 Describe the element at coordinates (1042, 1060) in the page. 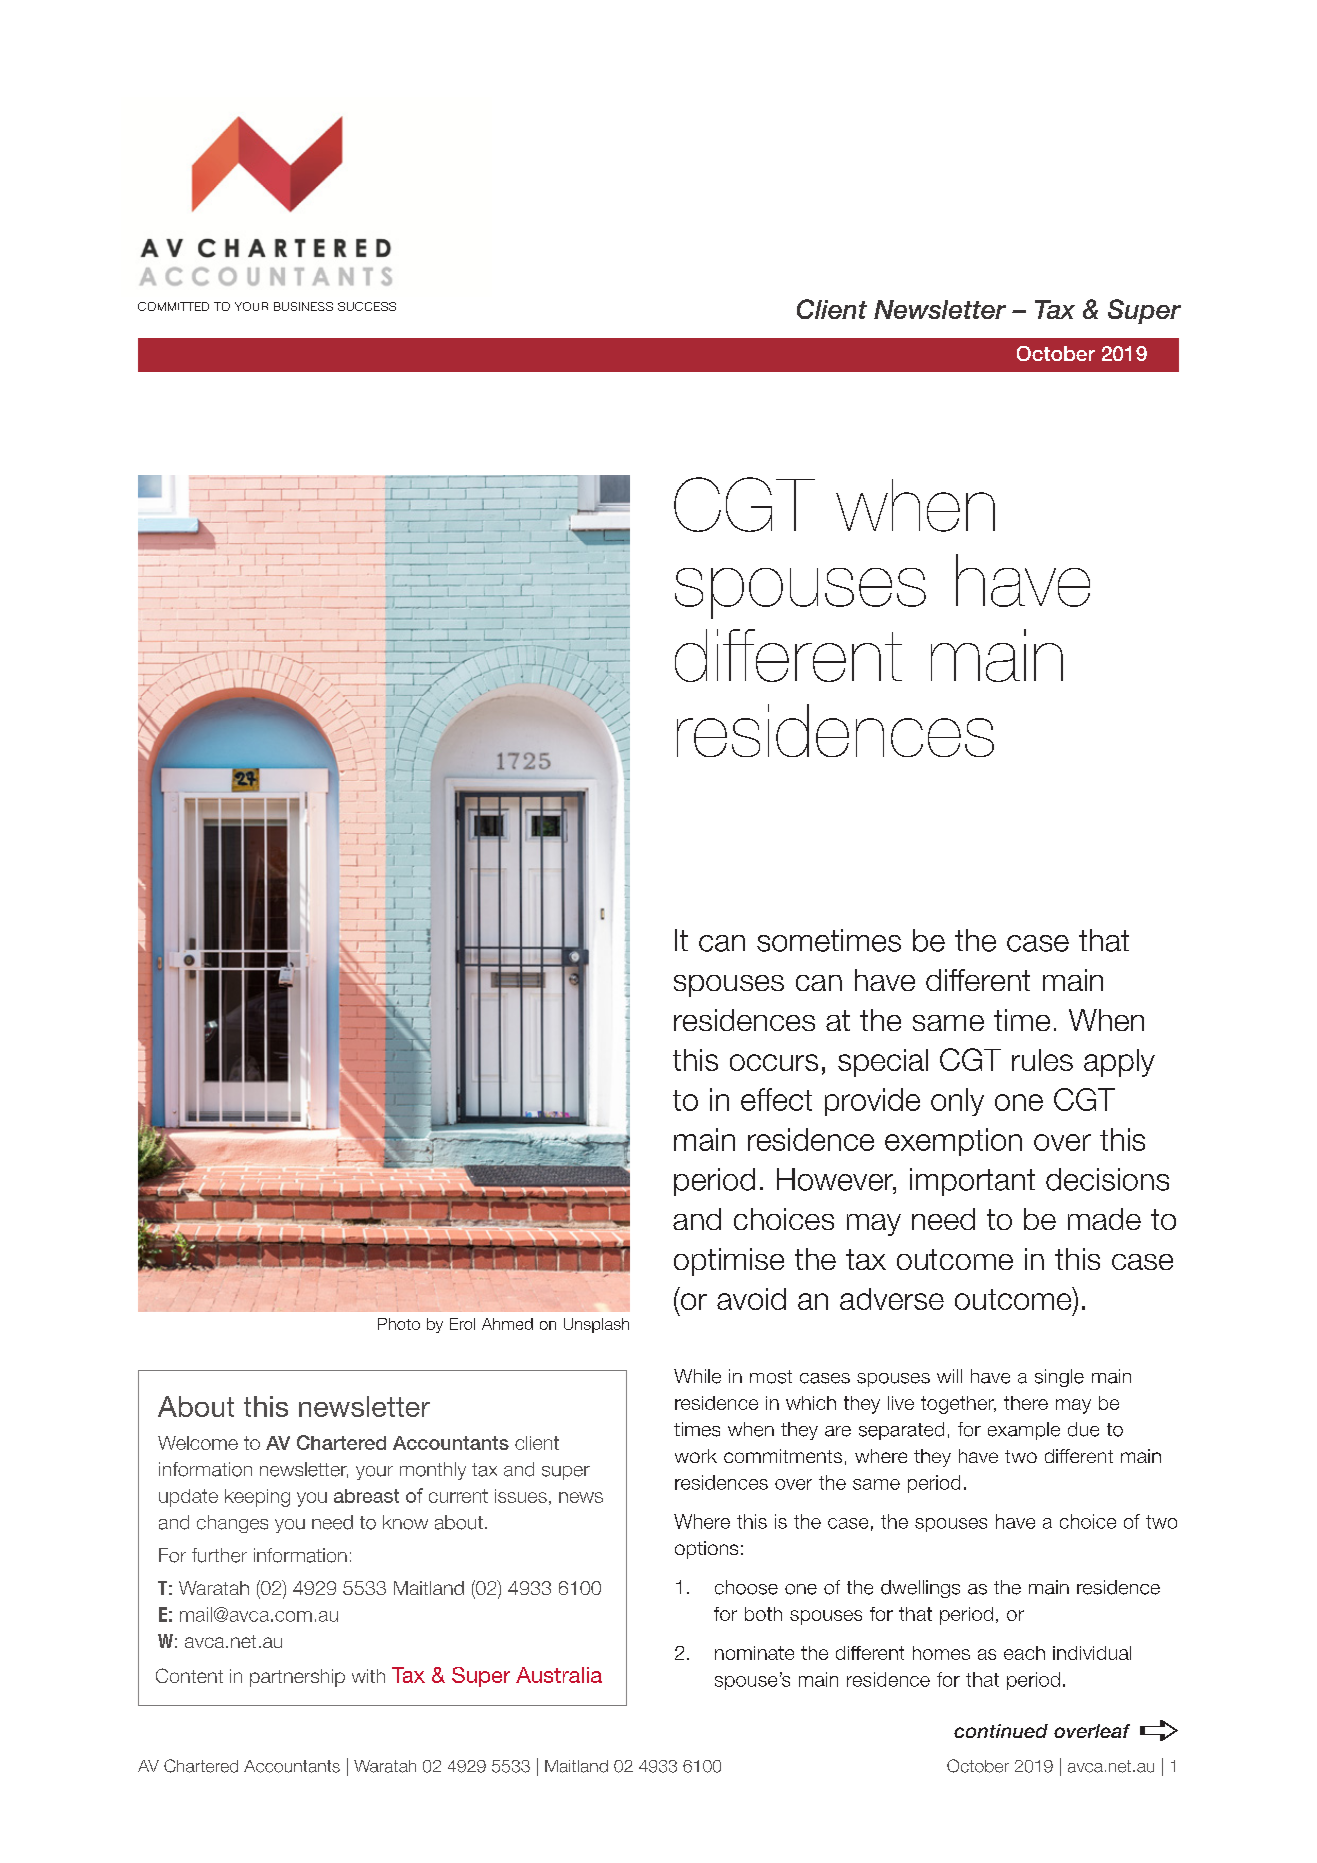

I see `rules` at that location.
